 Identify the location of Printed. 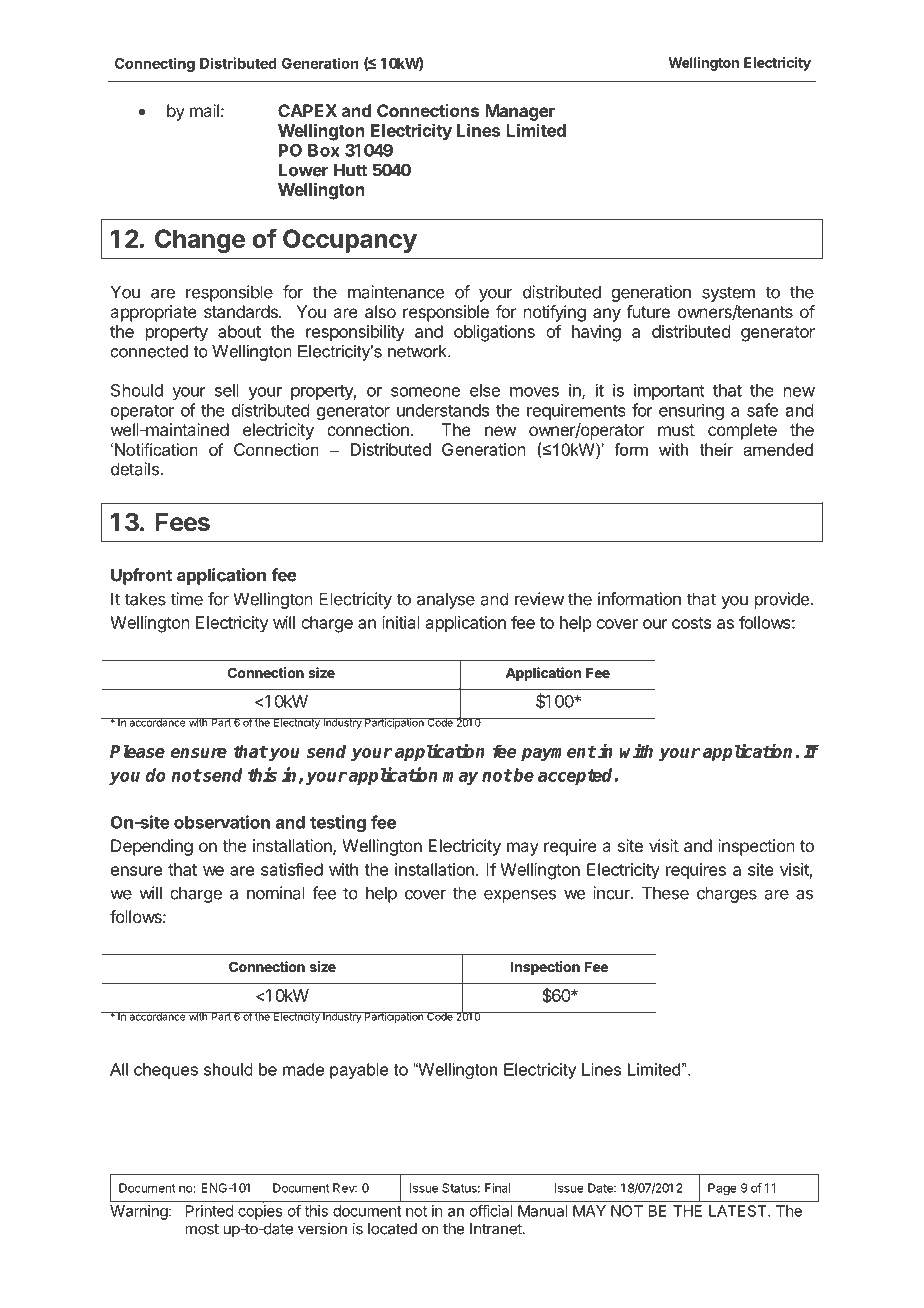
(209, 1211).
